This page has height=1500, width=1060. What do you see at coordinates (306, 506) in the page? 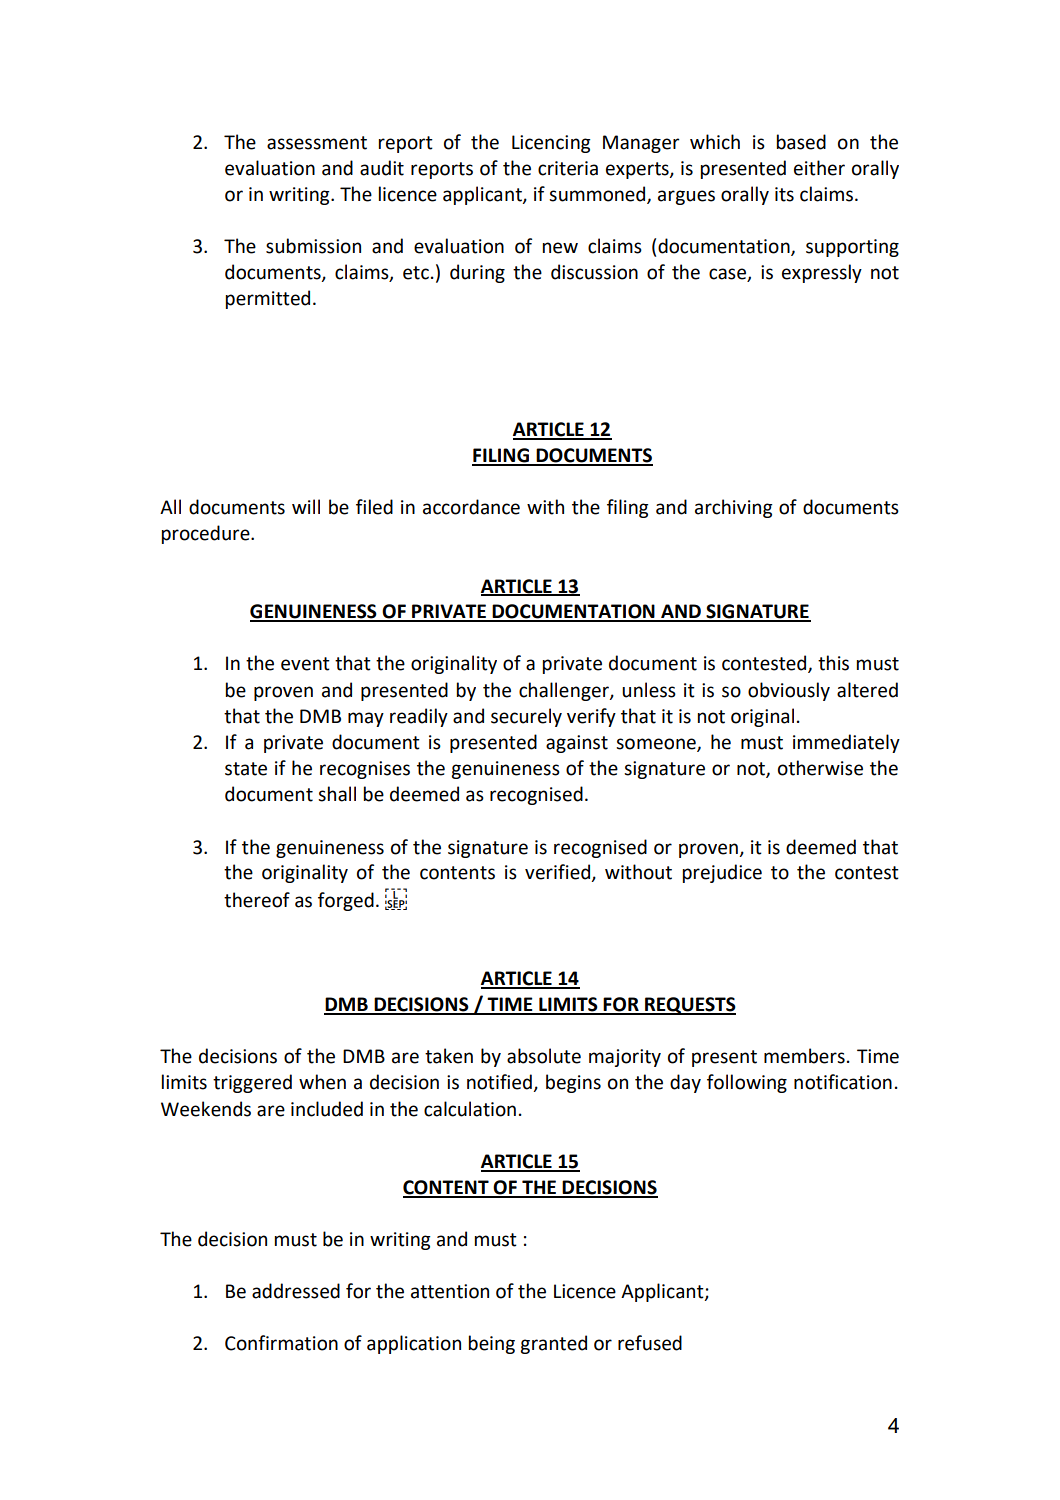
I see `will` at bounding box center [306, 506].
